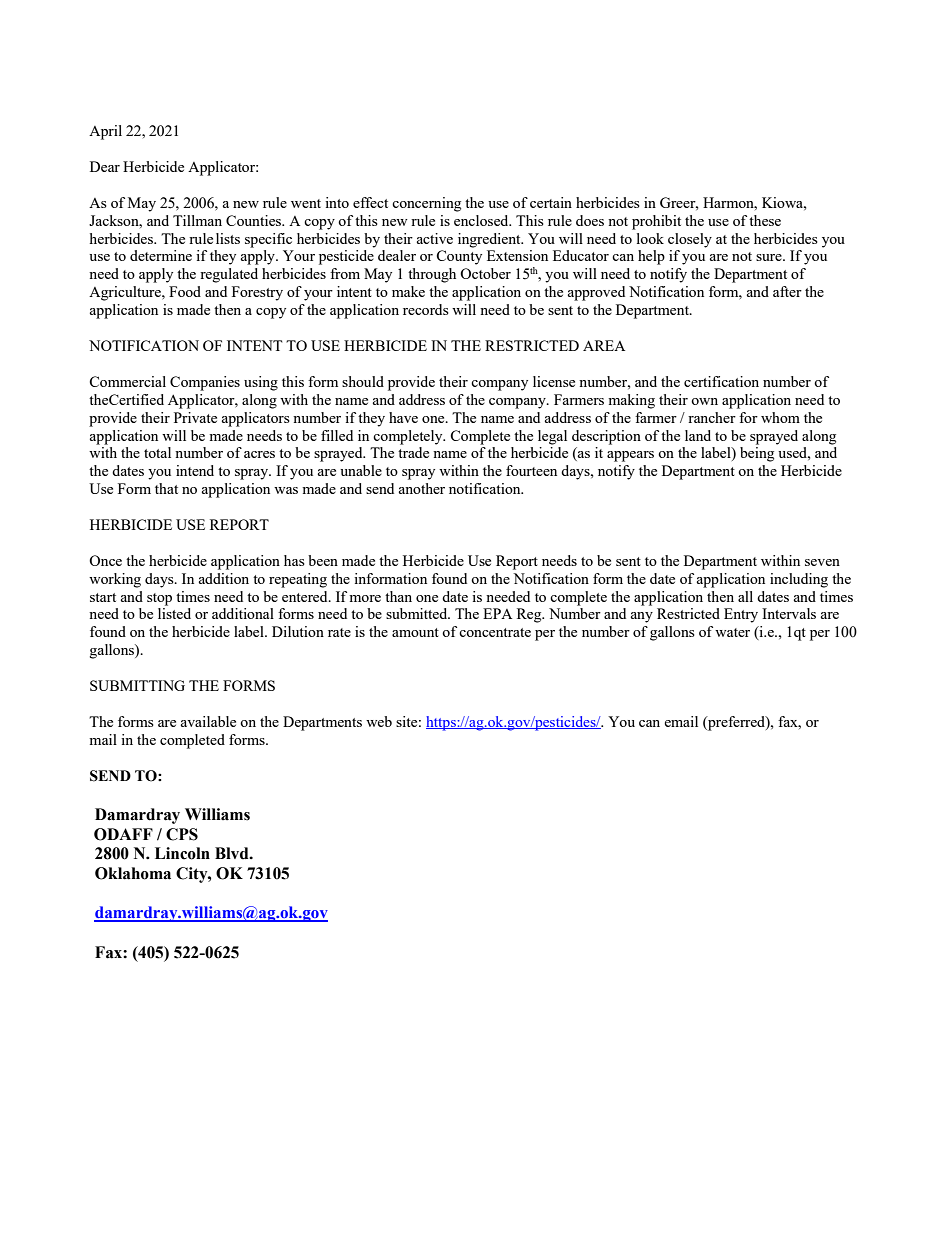  Describe the element at coordinates (551, 202) in the image. I see `certain` at that location.
